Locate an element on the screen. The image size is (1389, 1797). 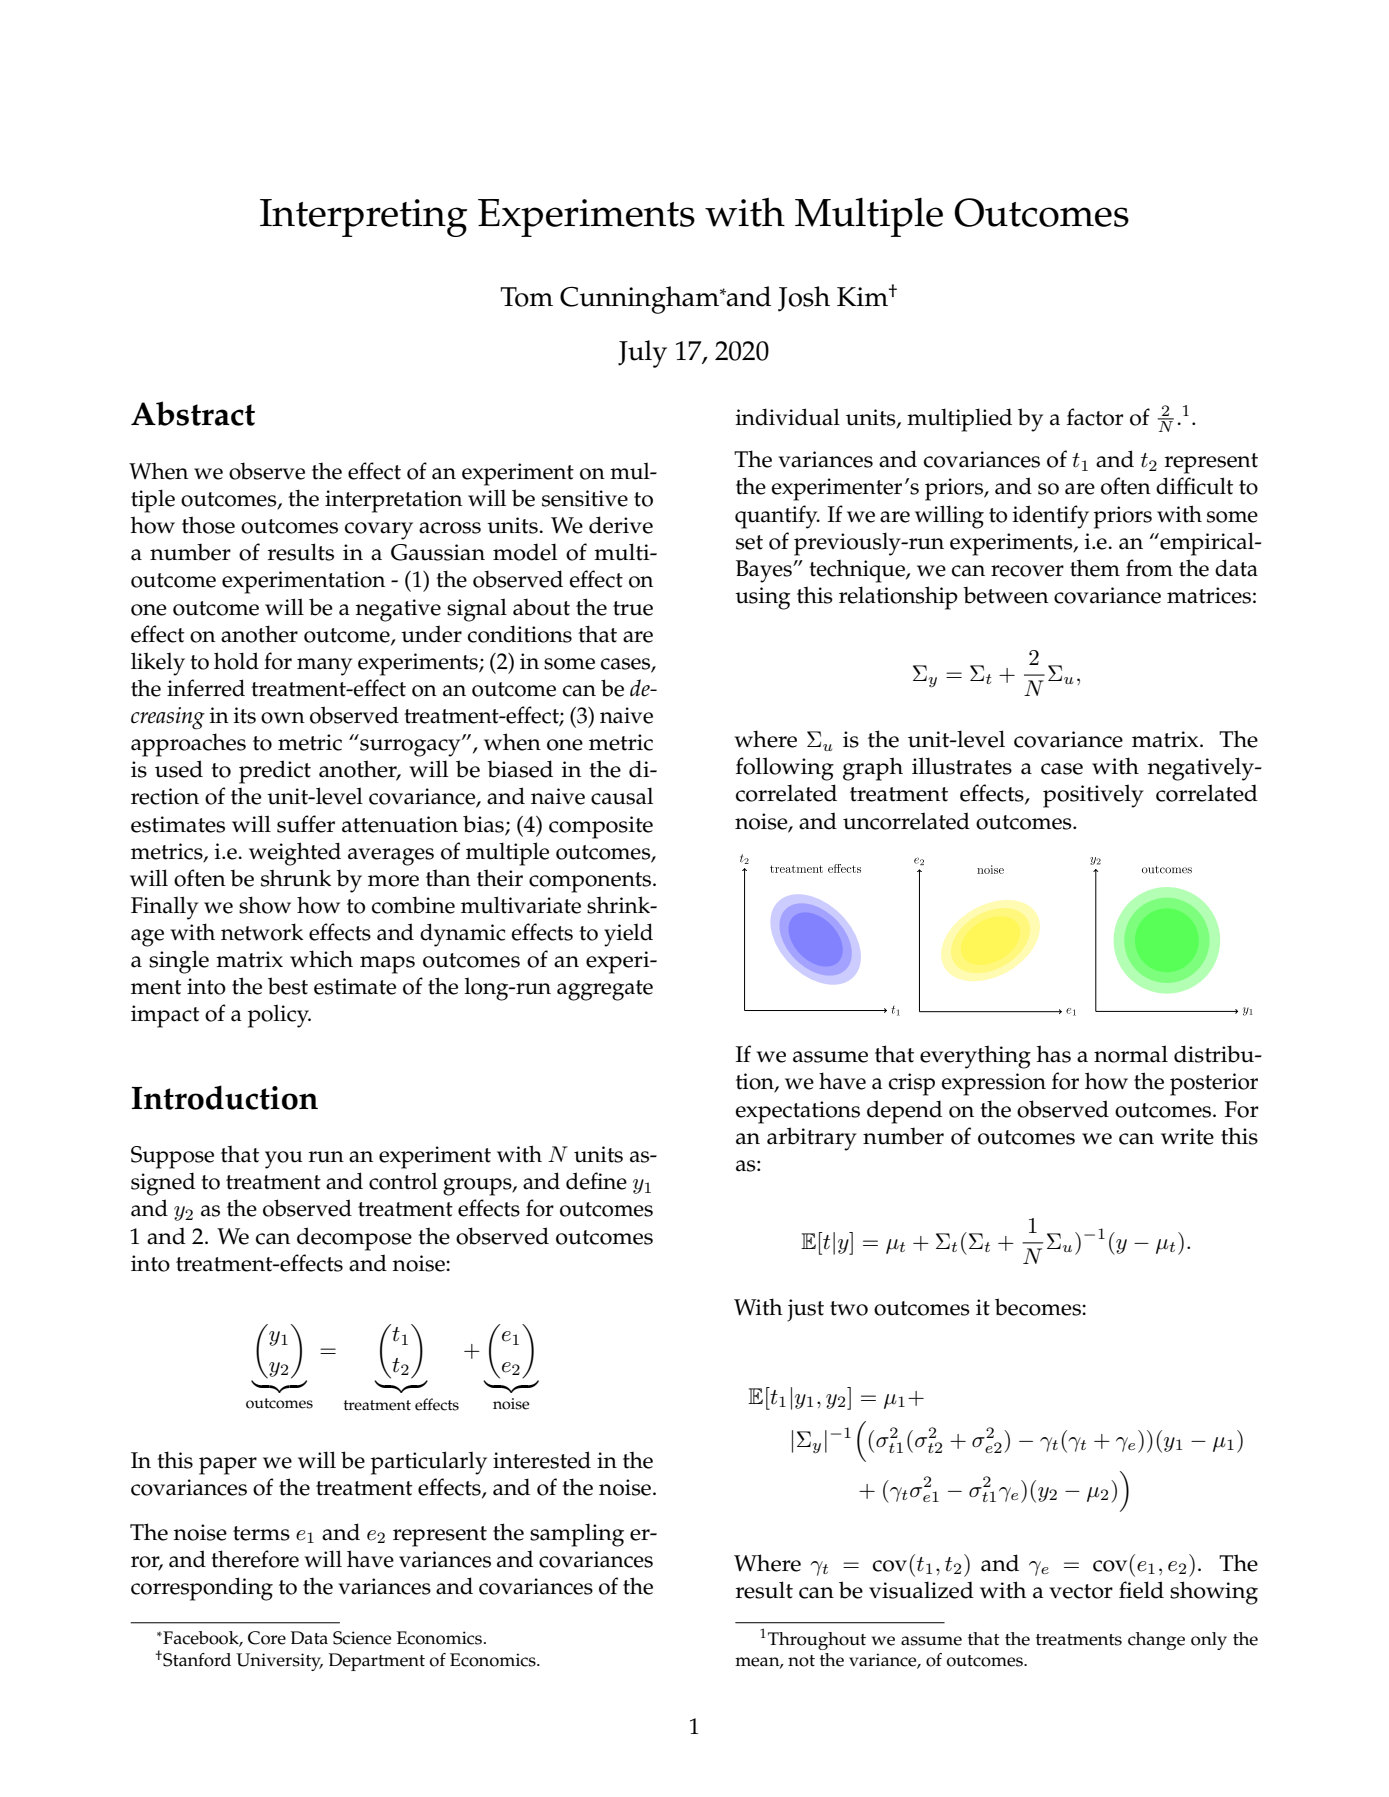
yield is located at coordinates (628, 935).
